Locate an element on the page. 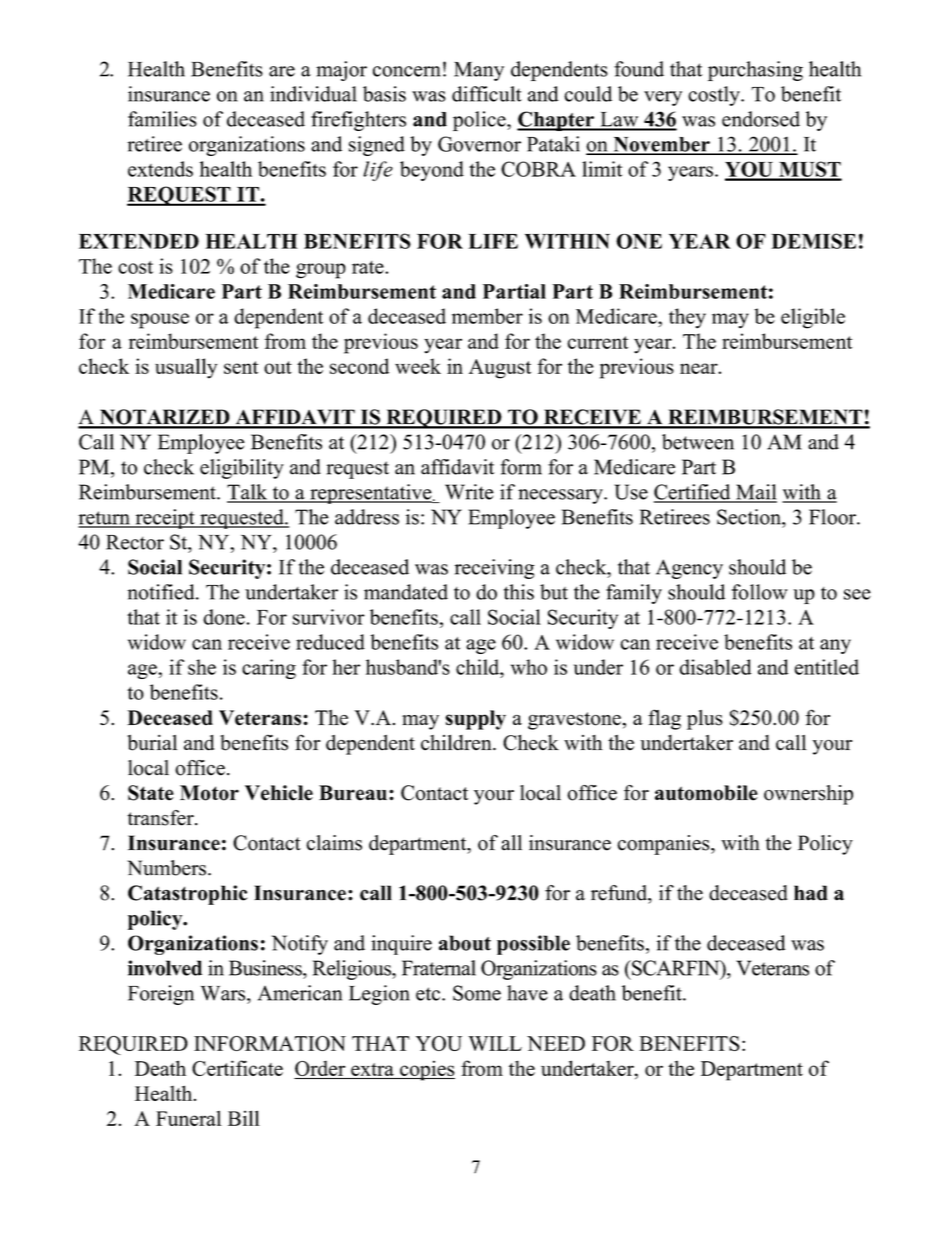 The height and width of the image is (1233, 952). families is located at coordinates (162, 119).
